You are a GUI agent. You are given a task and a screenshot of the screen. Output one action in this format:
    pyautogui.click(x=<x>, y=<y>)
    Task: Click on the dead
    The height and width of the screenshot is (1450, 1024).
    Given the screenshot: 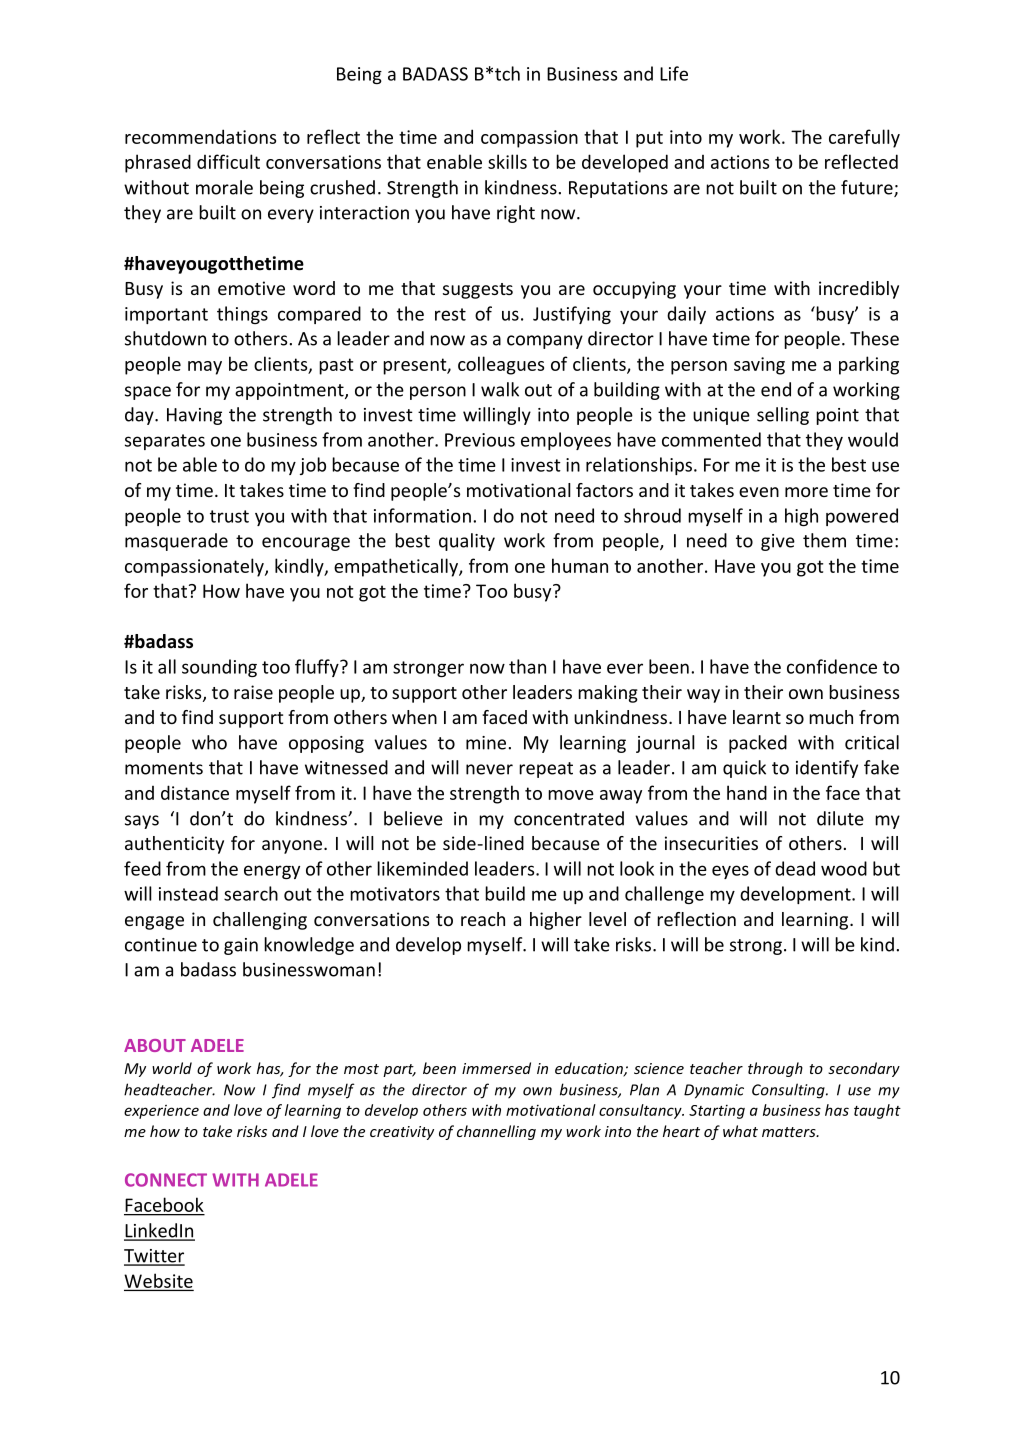 What is the action you would take?
    pyautogui.click(x=795, y=868)
